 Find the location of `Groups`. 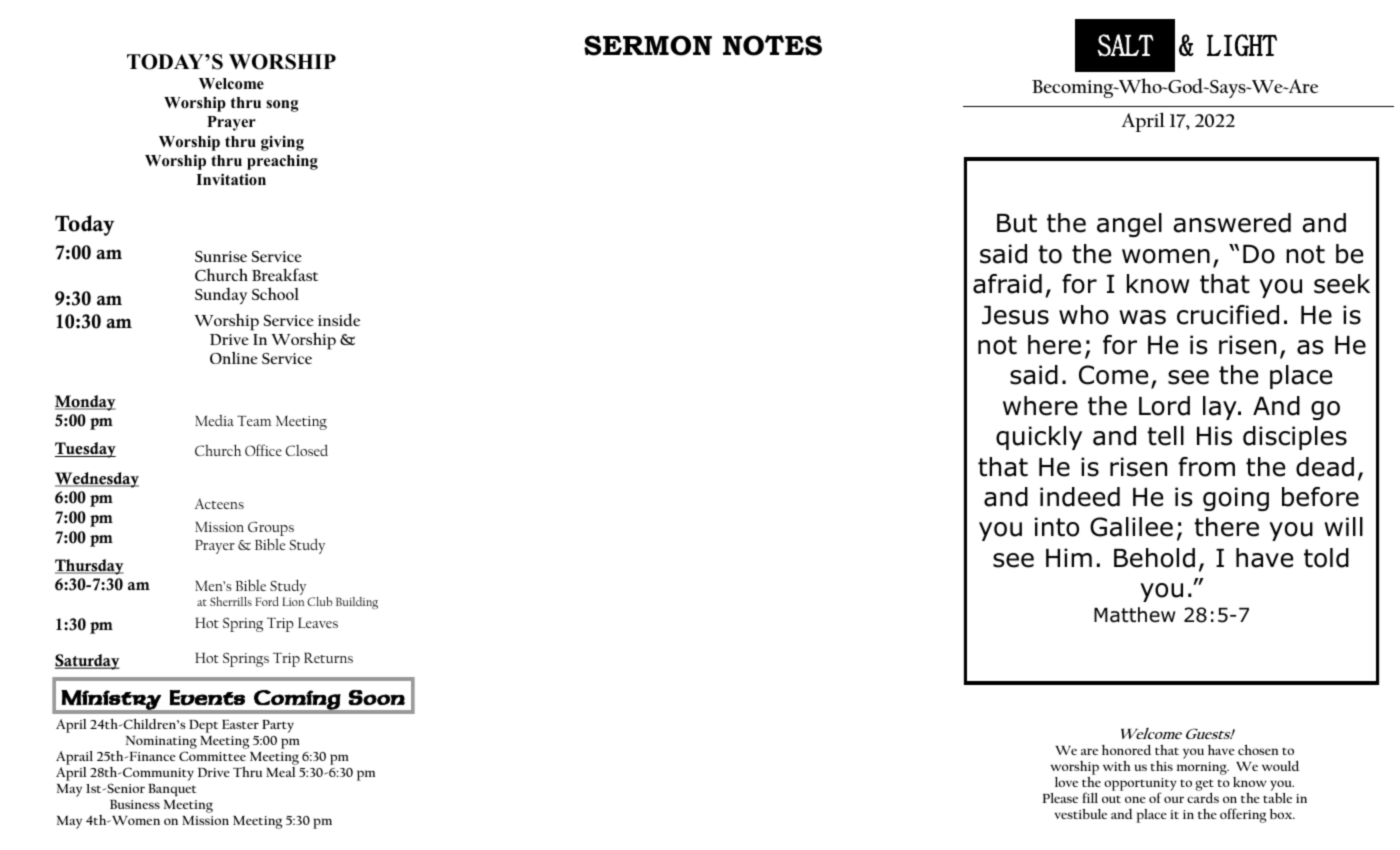

Groups is located at coordinates (271, 529).
